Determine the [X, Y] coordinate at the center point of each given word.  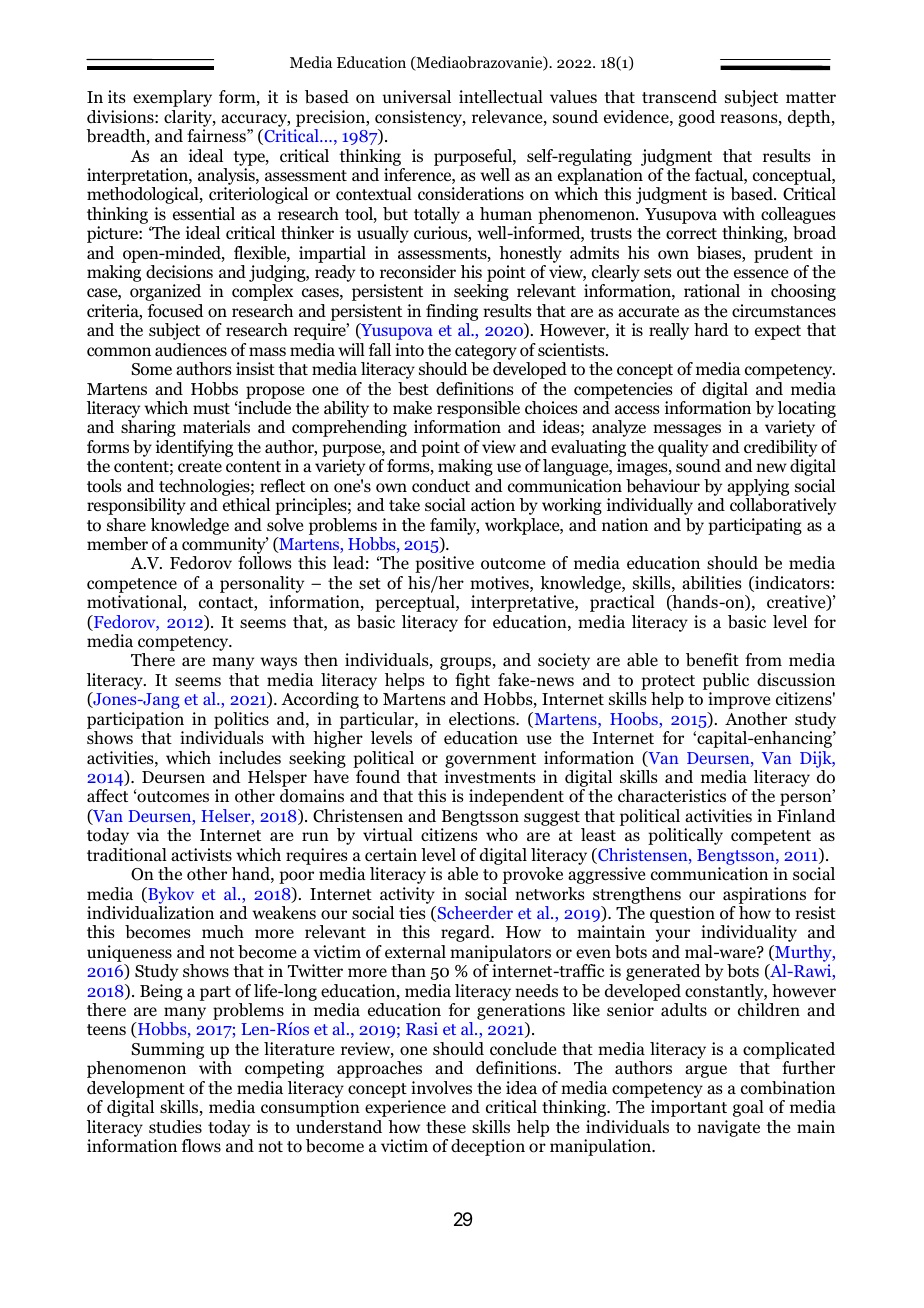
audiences [191, 350]
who [502, 835]
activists [201, 854]
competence [132, 585]
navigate [728, 1128]
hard [711, 329]
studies [175, 1126]
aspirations [764, 895]
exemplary [172, 98]
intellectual [501, 96]
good [696, 118]
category [486, 352]
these [446, 1126]
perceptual [416, 603]
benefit [712, 660]
